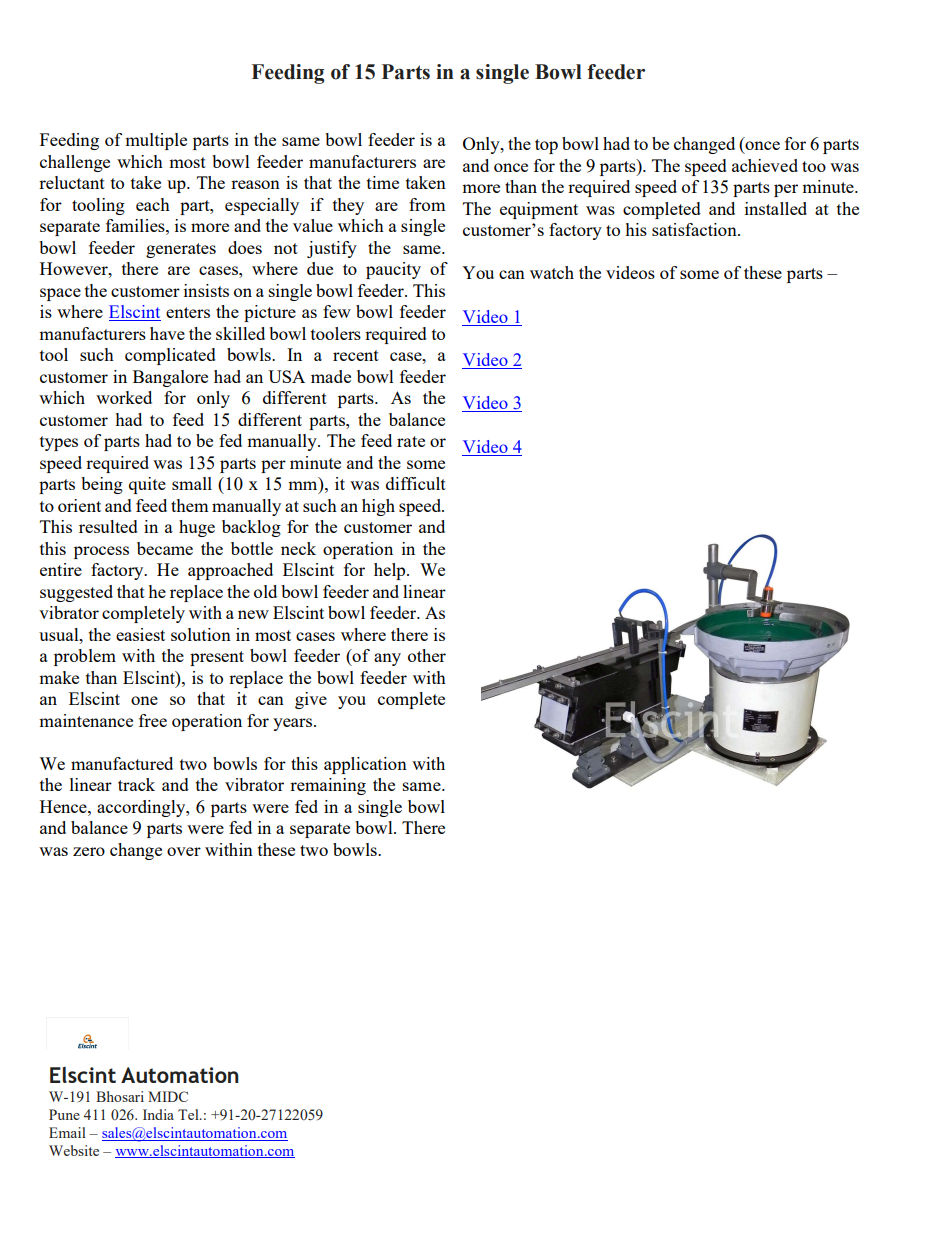 The width and height of the image is (952, 1233). I want to click on any, so click(387, 659).
